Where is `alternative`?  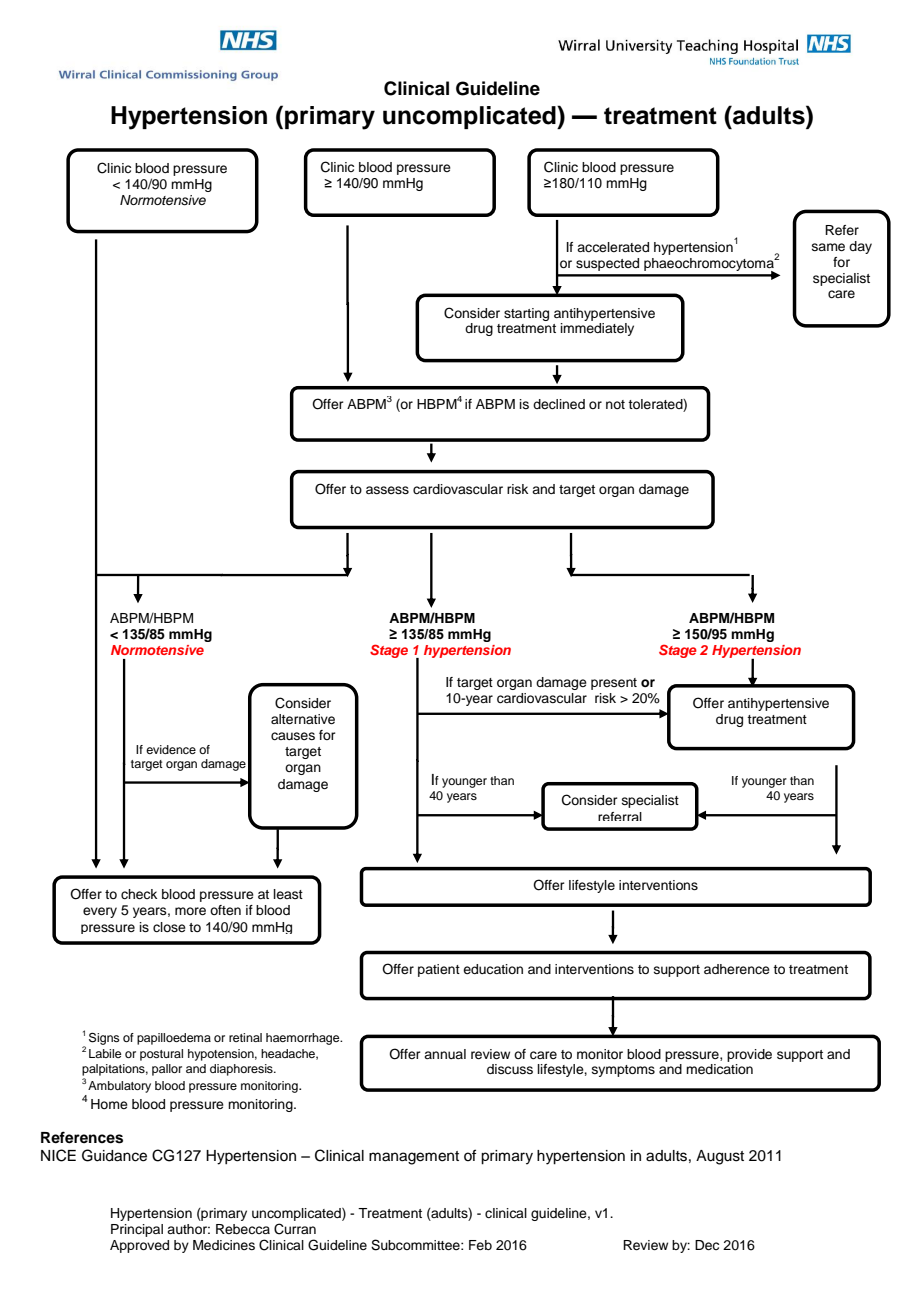
alternative is located at coordinates (303, 719).
